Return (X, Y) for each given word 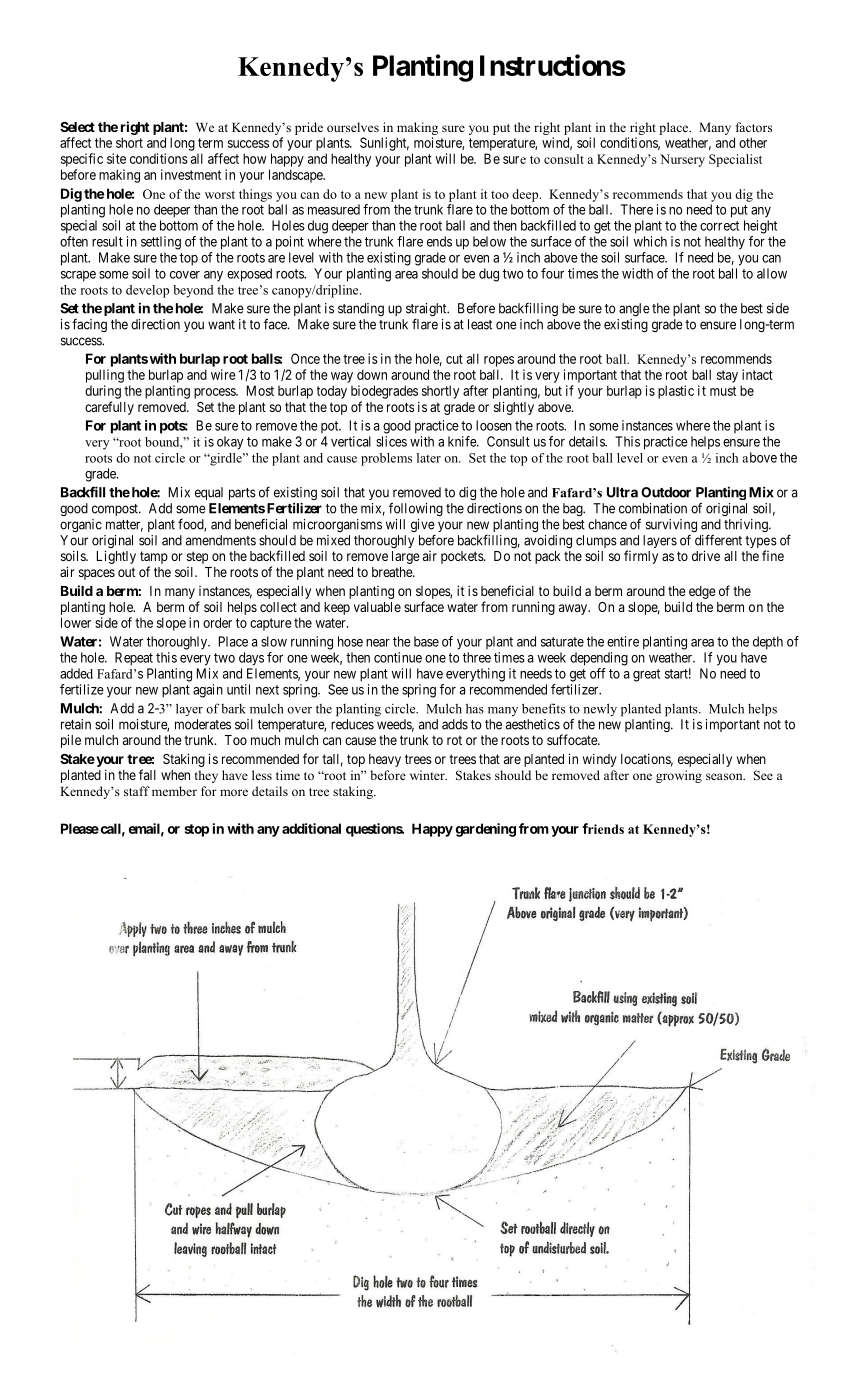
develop (147, 291)
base (426, 641)
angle (634, 309)
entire (623, 641)
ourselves (353, 127)
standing (361, 309)
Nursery (682, 160)
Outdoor (666, 492)
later (429, 458)
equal (209, 493)
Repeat (134, 659)
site (116, 158)
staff (137, 791)
